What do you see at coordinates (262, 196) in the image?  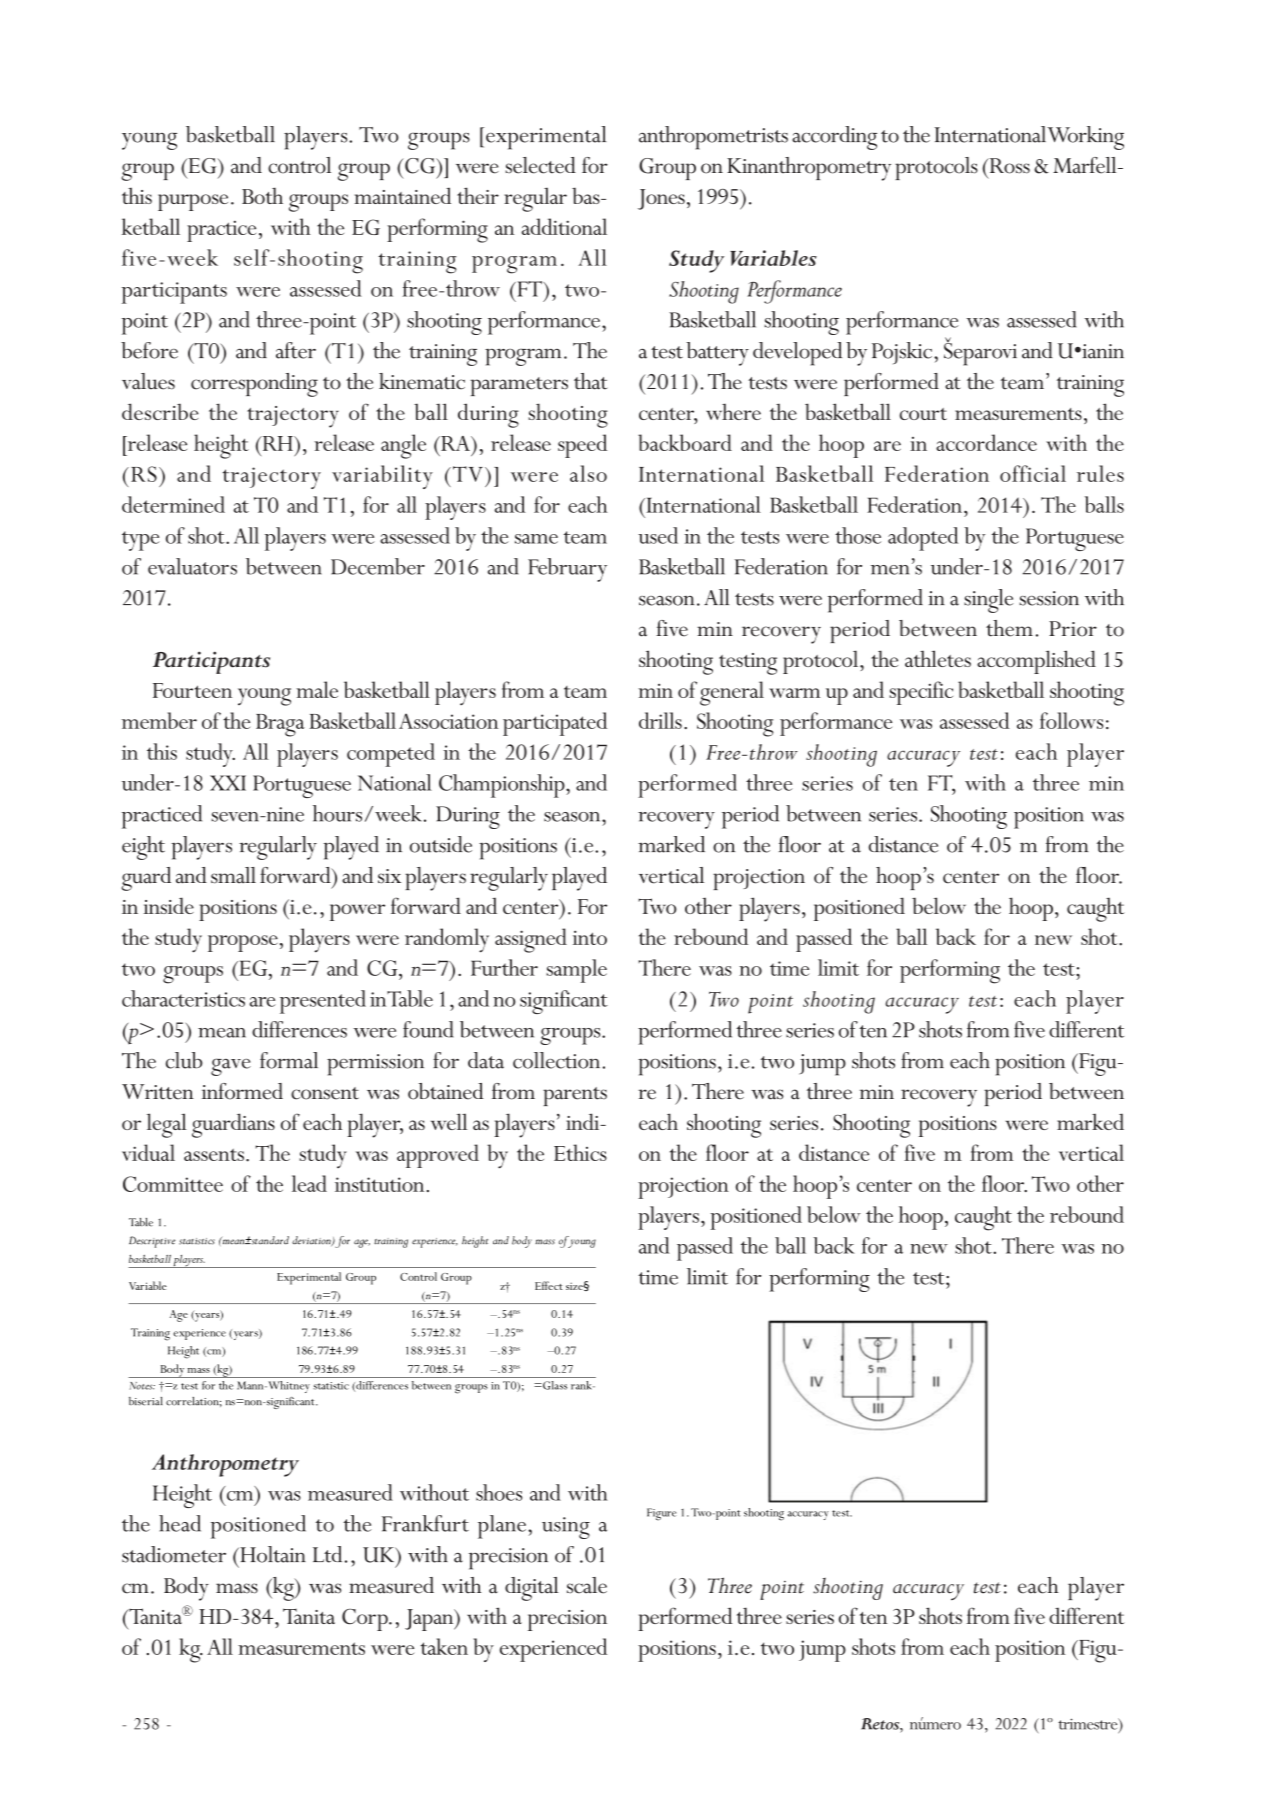 I see `Both` at bounding box center [262, 196].
